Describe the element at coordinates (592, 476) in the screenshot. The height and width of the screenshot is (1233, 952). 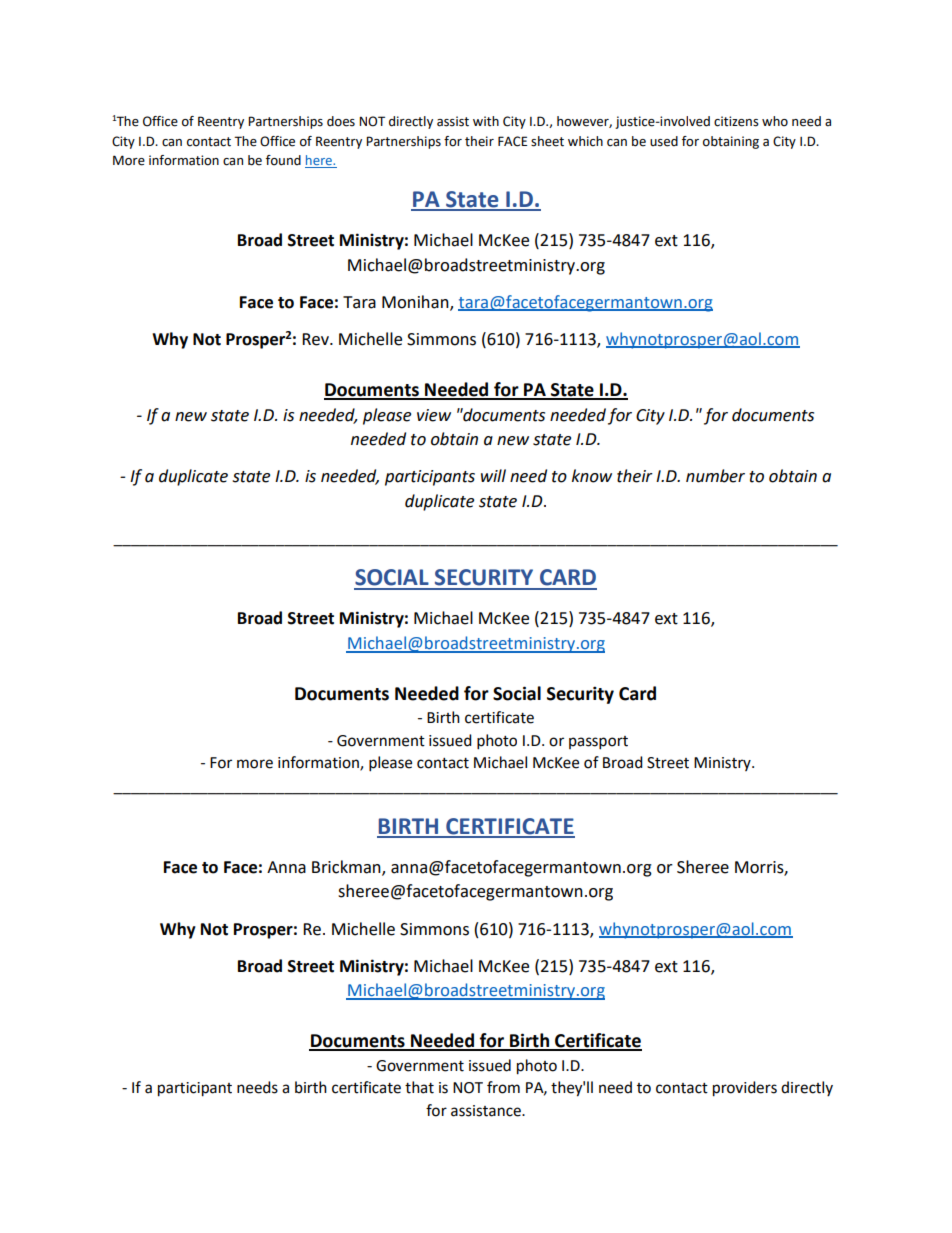
I see `know` at that location.
